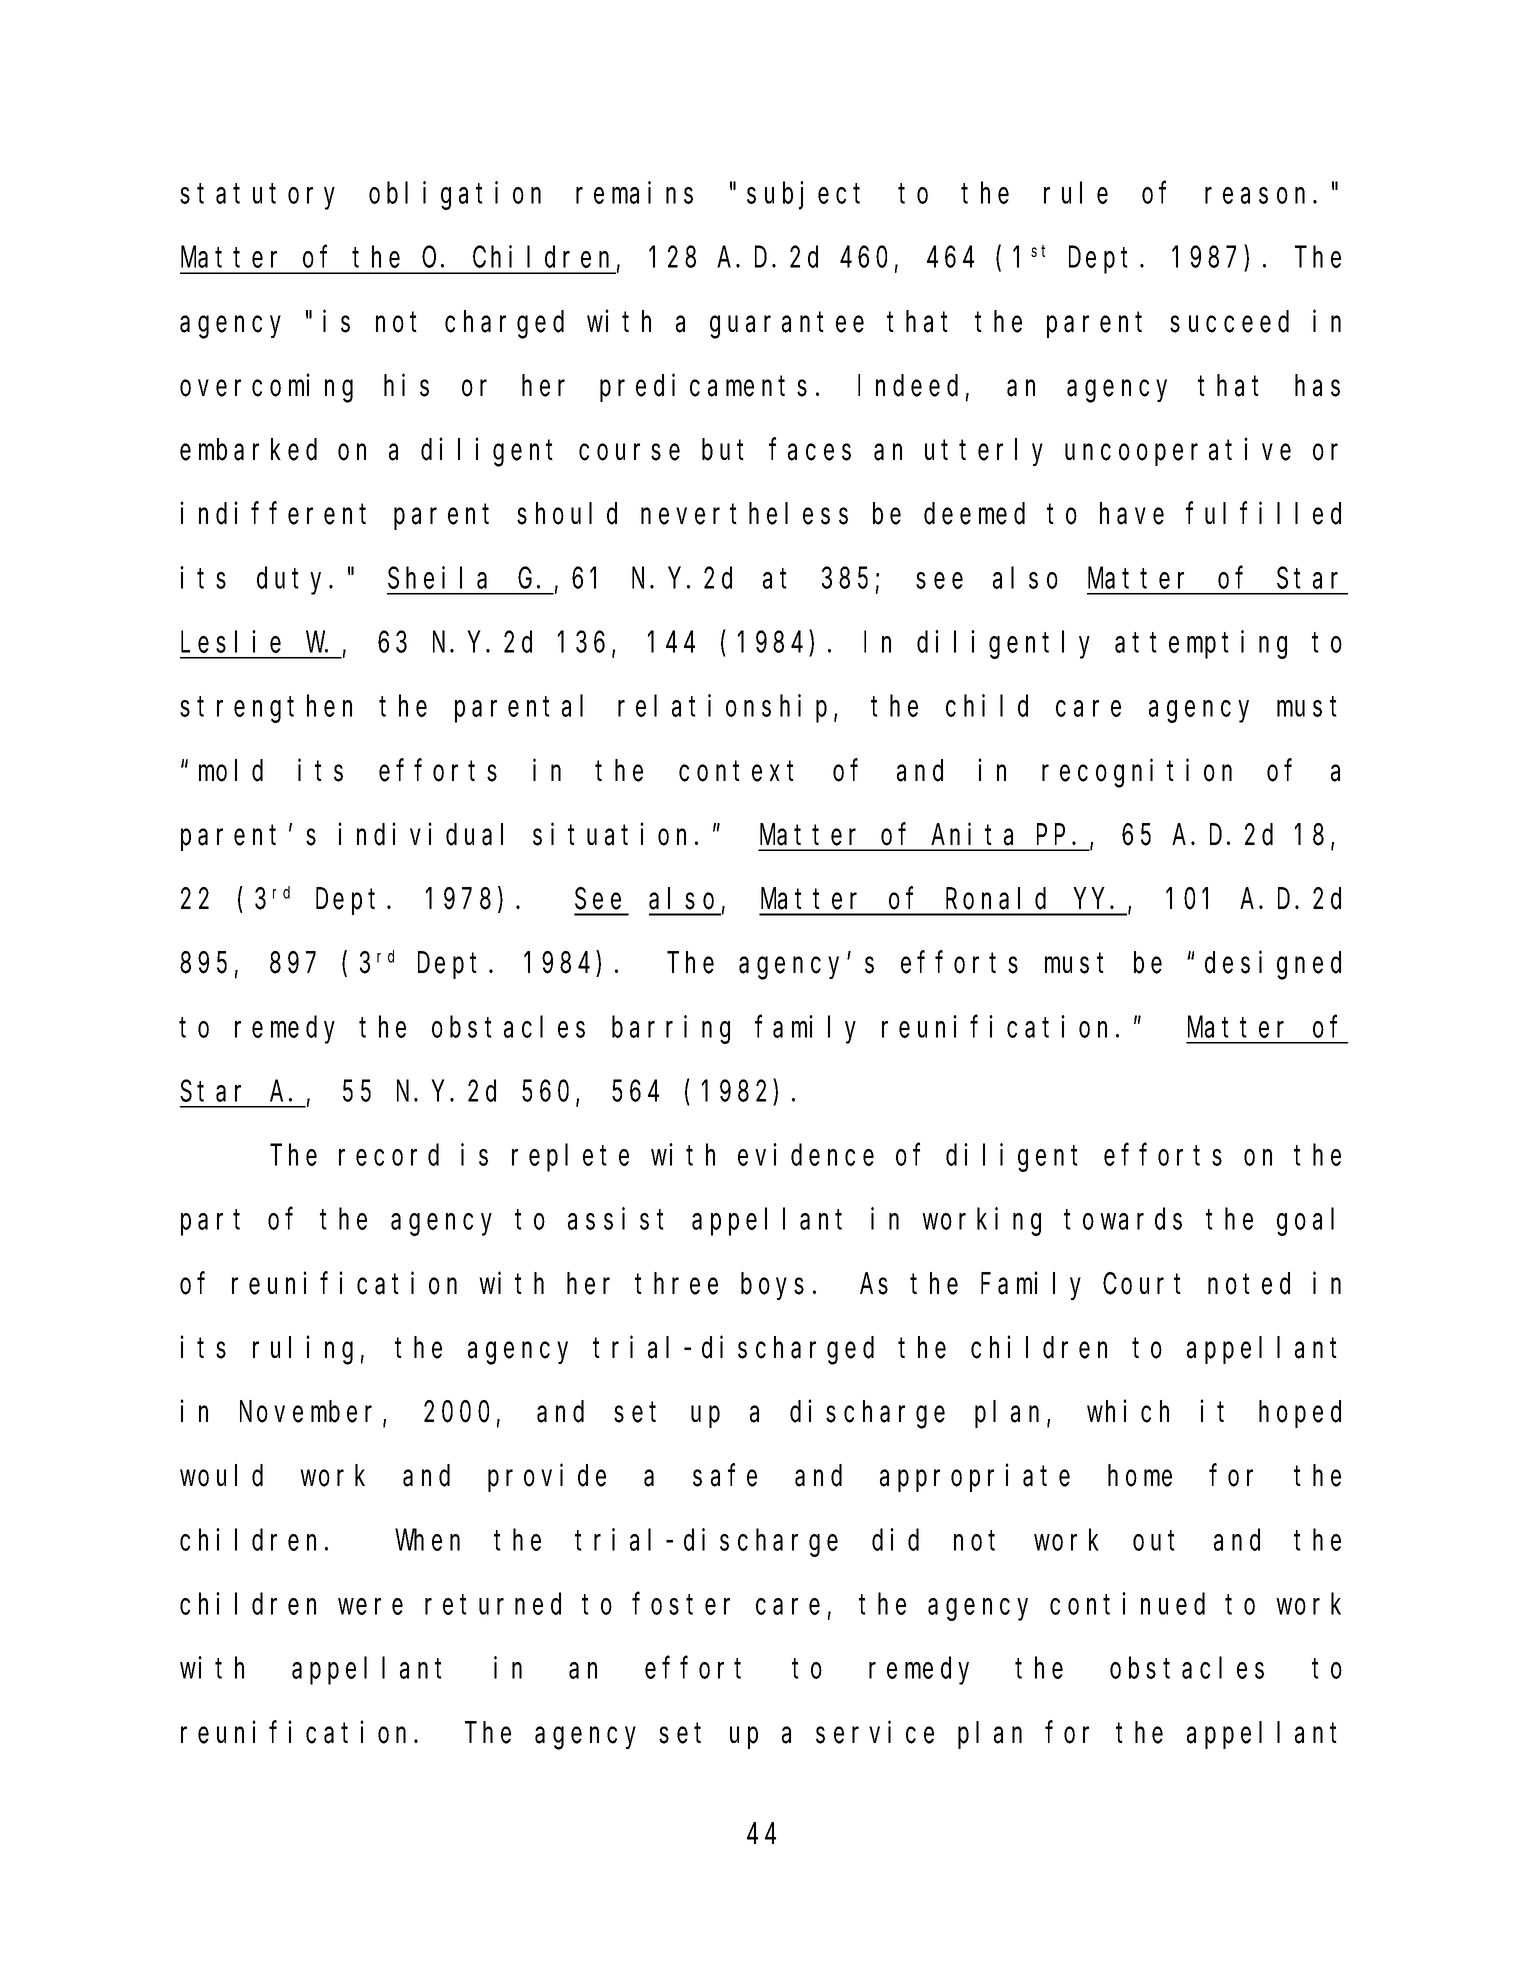 The width and height of the document is (1528, 1978). I want to click on record, so click(389, 1155).
